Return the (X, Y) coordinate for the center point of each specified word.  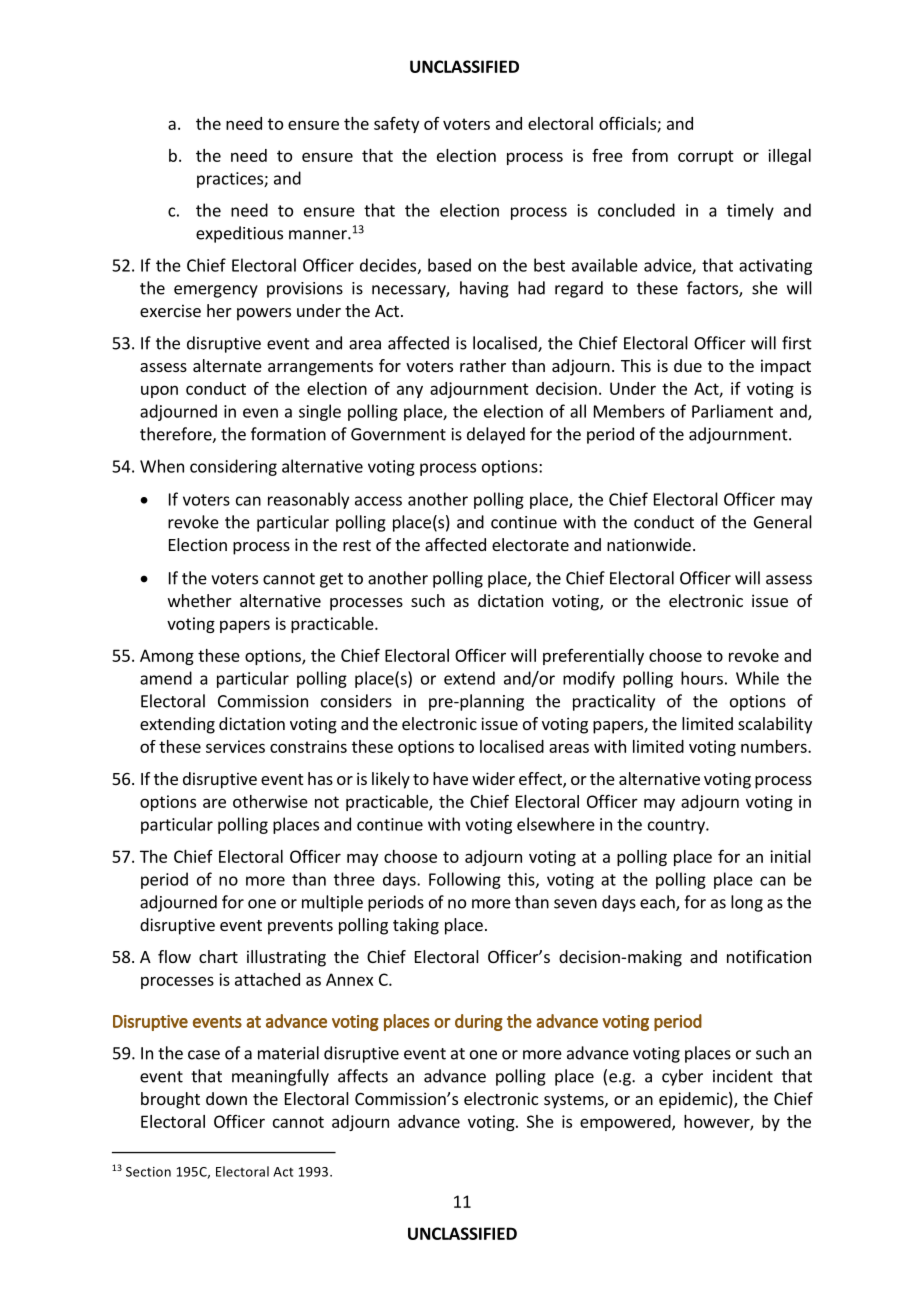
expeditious (239, 234)
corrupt (706, 157)
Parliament (732, 411)
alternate (227, 365)
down (226, 1098)
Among (167, 657)
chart (218, 956)
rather (483, 365)
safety (396, 125)
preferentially (593, 657)
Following (465, 880)
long (747, 903)
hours (702, 678)
